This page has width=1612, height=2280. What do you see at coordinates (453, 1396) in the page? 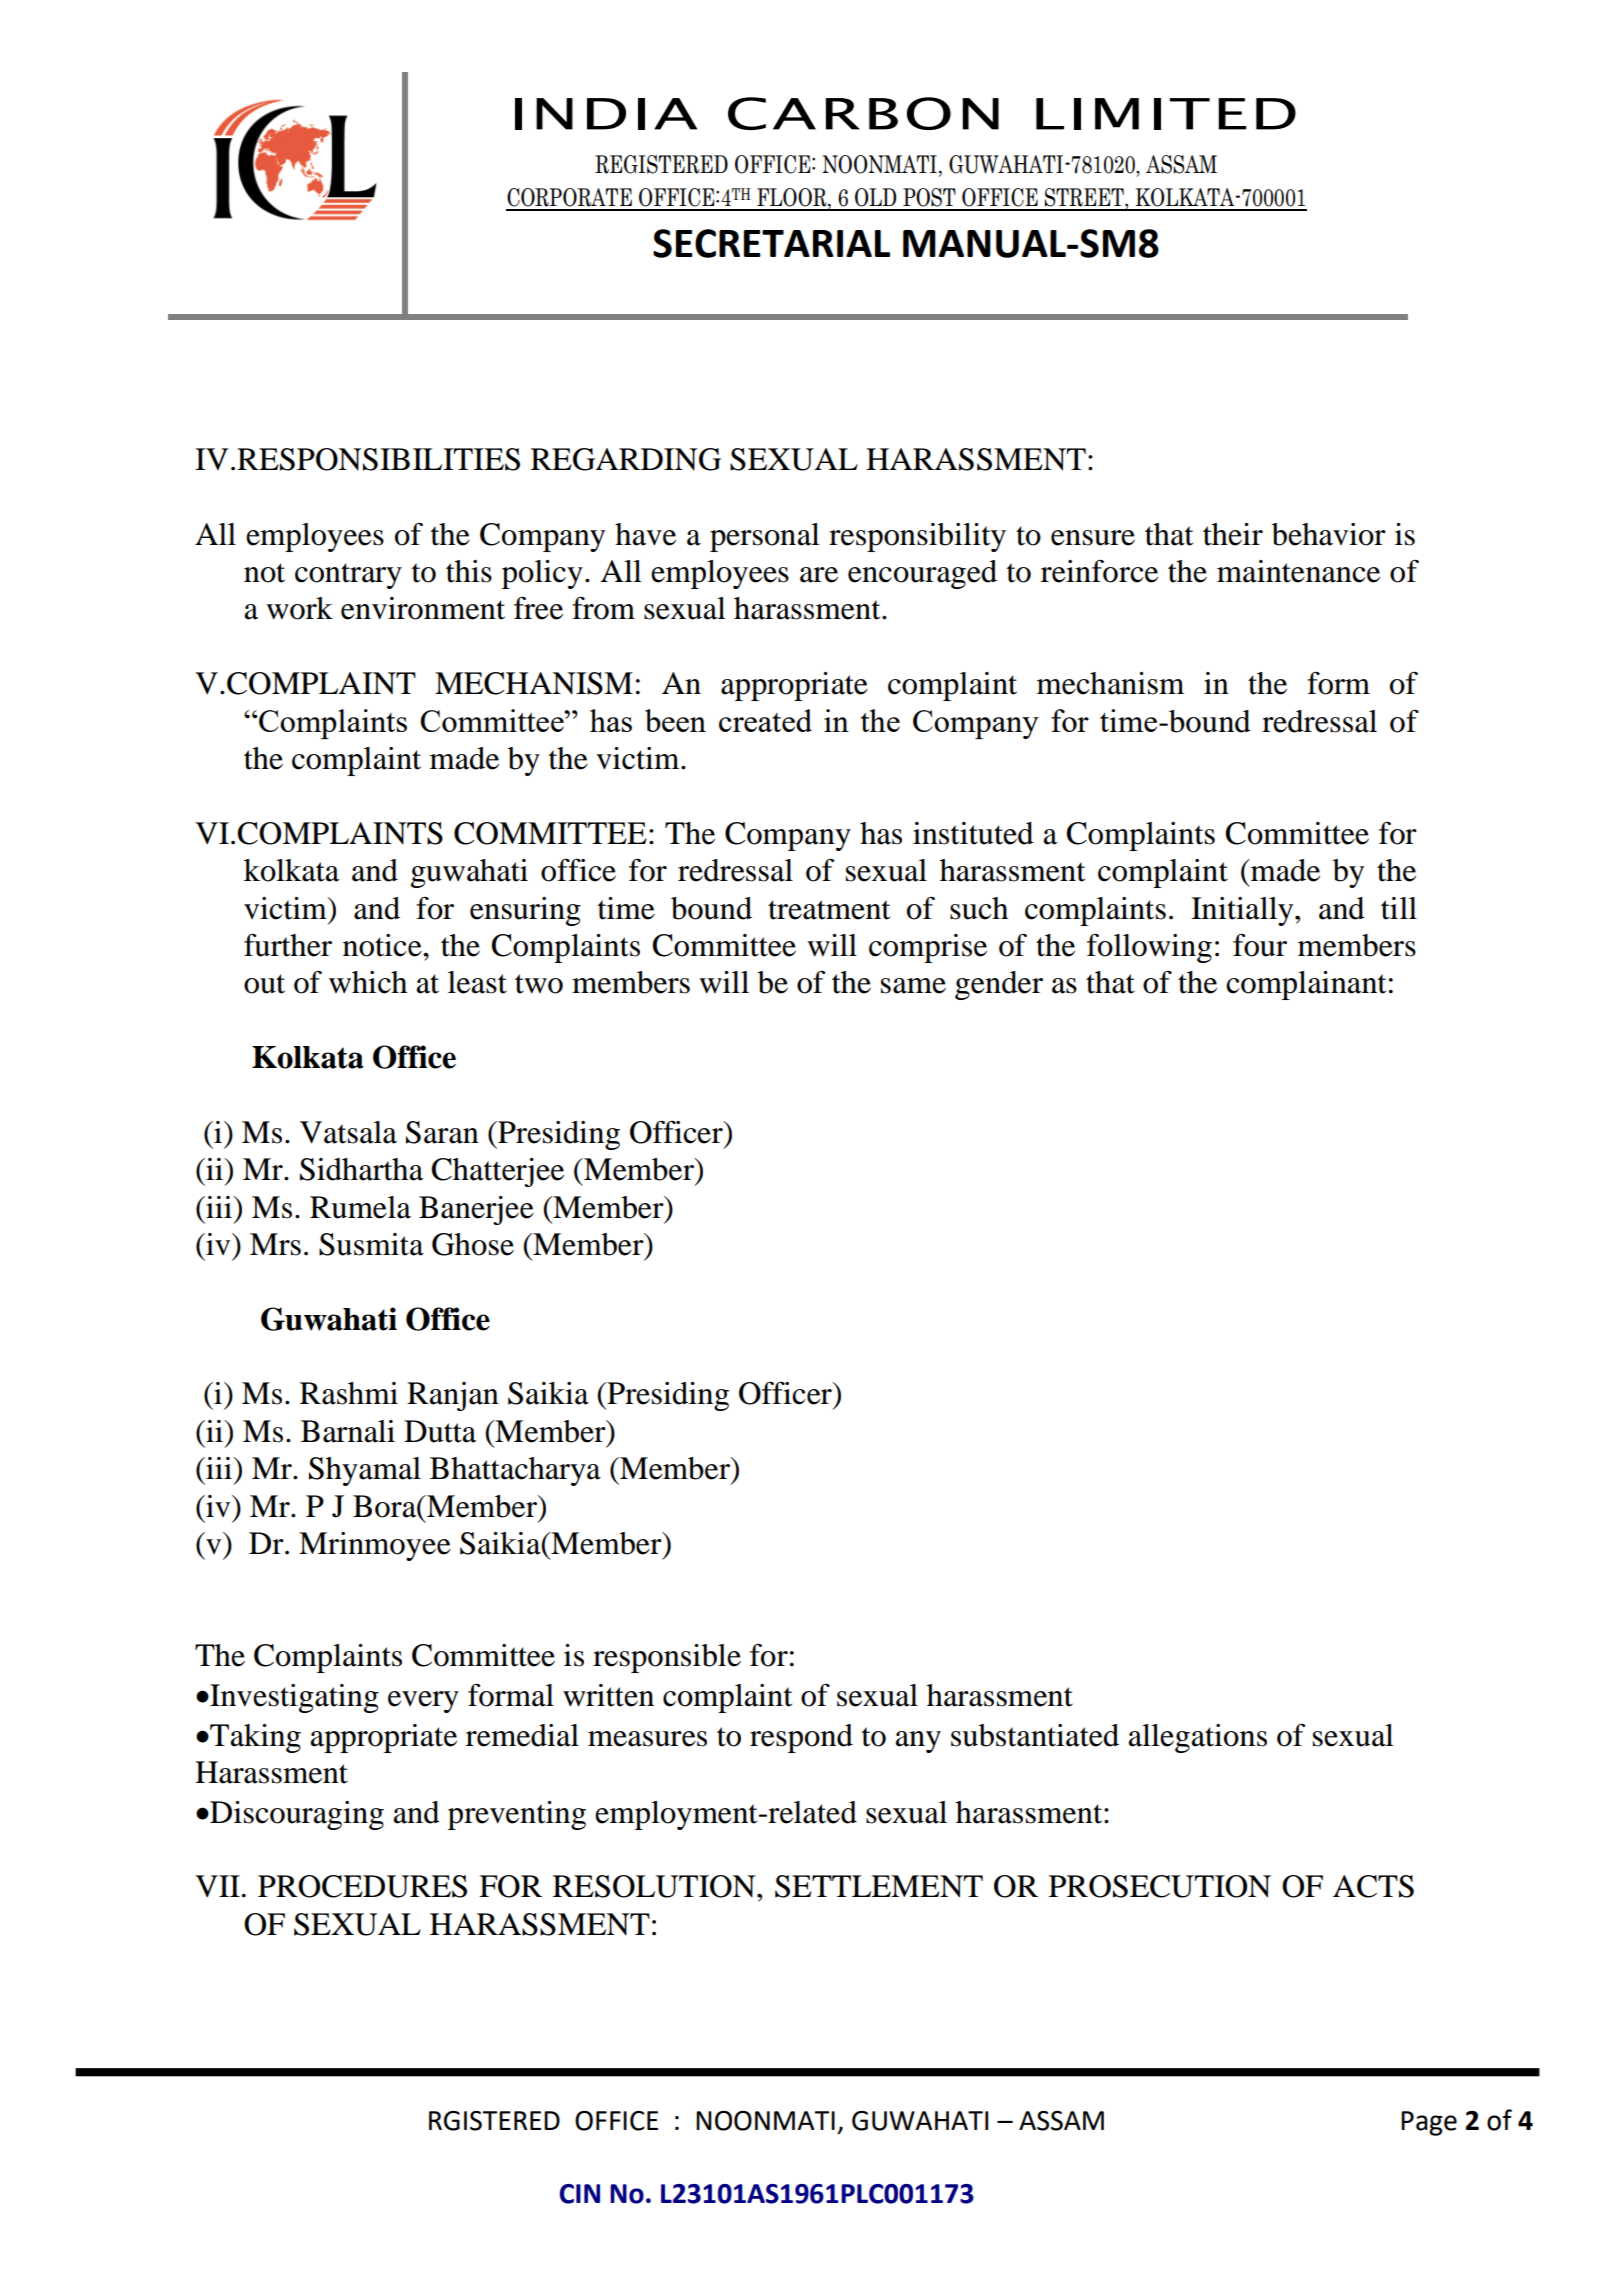
I see `Ranjan` at bounding box center [453, 1396].
